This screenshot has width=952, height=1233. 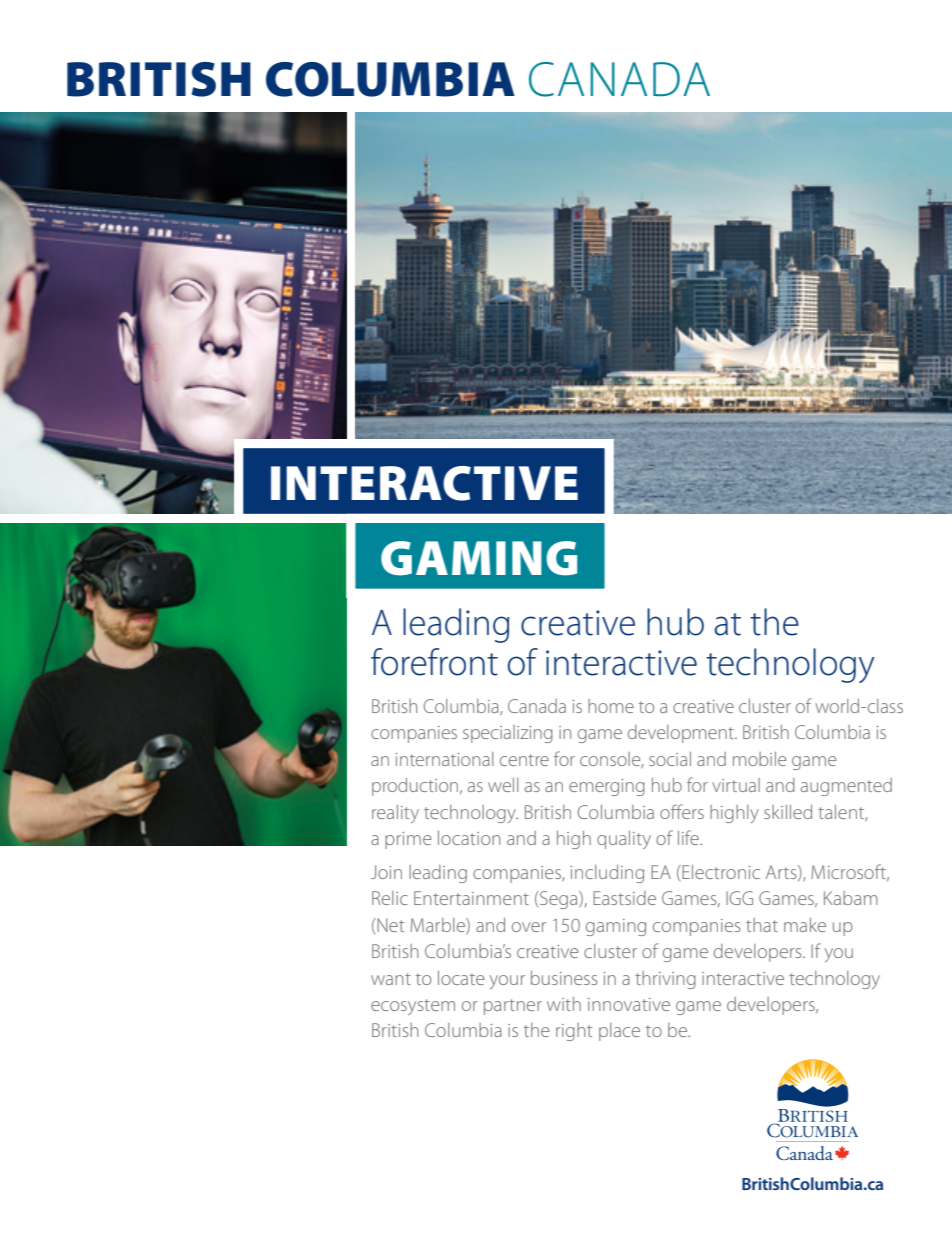 I want to click on ecosystem, so click(x=413, y=1007).
